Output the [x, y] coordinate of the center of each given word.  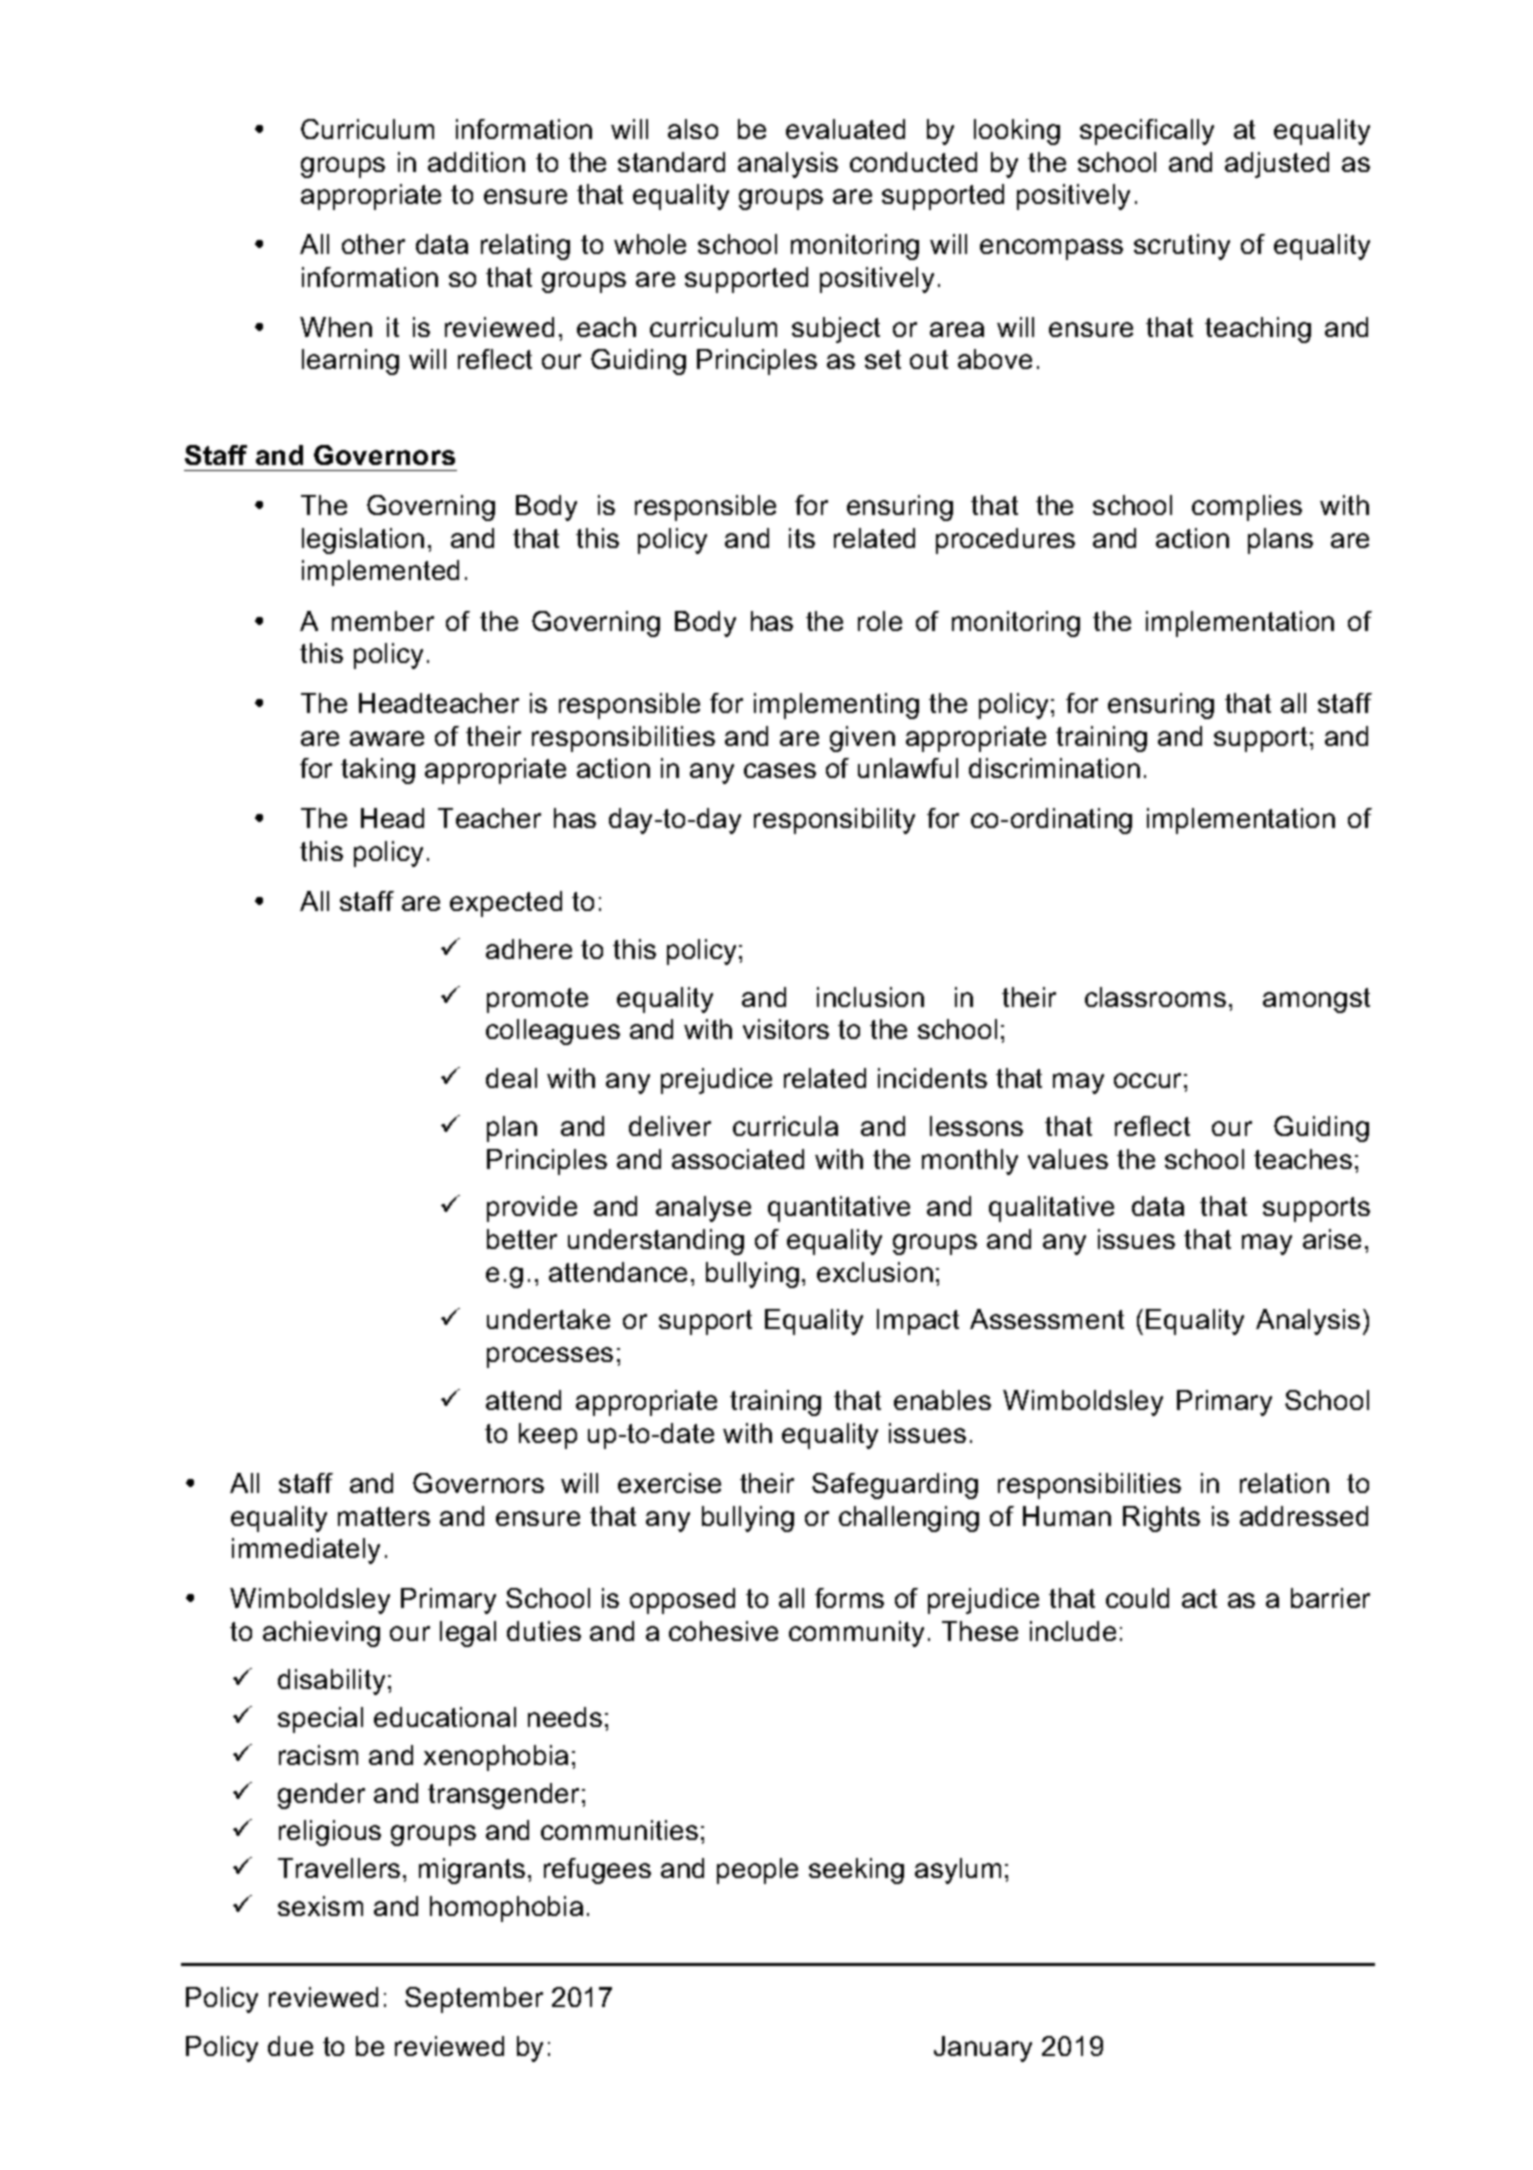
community [856, 1634]
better [522, 1239]
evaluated [845, 129]
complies [1247, 508]
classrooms [1155, 997]
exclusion [875, 1272]
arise [1332, 1239]
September [474, 2000]
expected [506, 904]
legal [468, 1634]
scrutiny [1182, 247]
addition [476, 162]
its [802, 538]
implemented [380, 573]
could [1137, 1598]
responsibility [834, 821]
